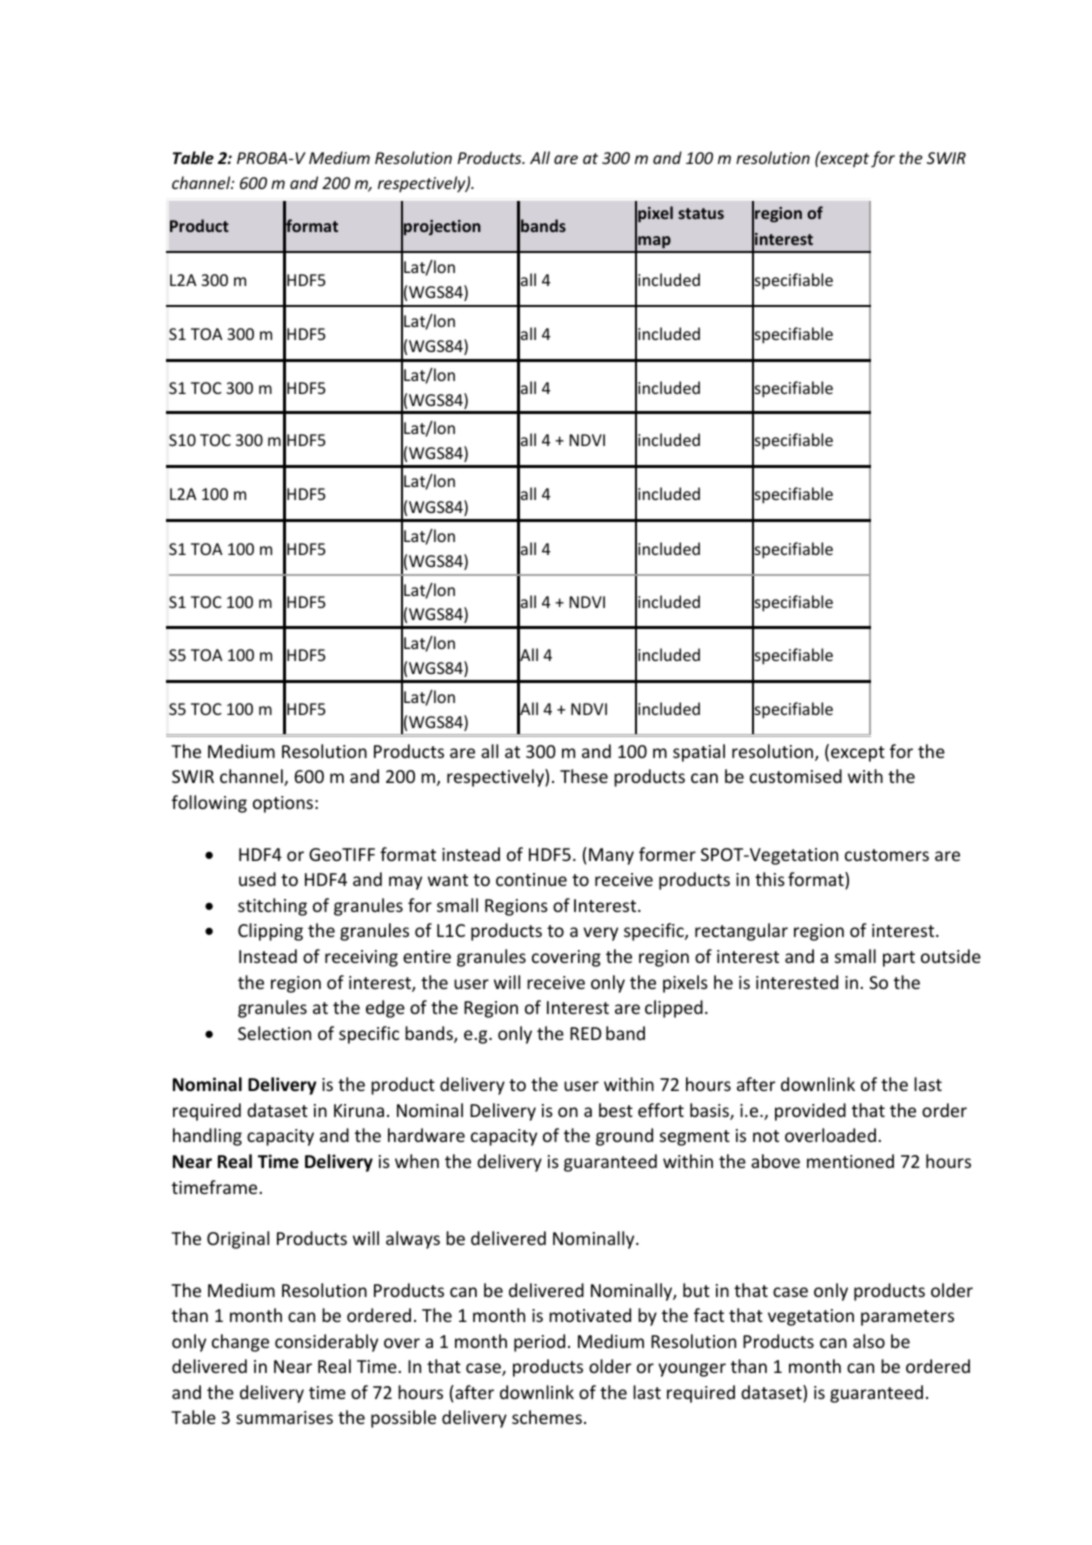 The width and height of the screenshot is (1092, 1545). Describe the element at coordinates (611, 856) in the screenshot. I see `Many` at that location.
